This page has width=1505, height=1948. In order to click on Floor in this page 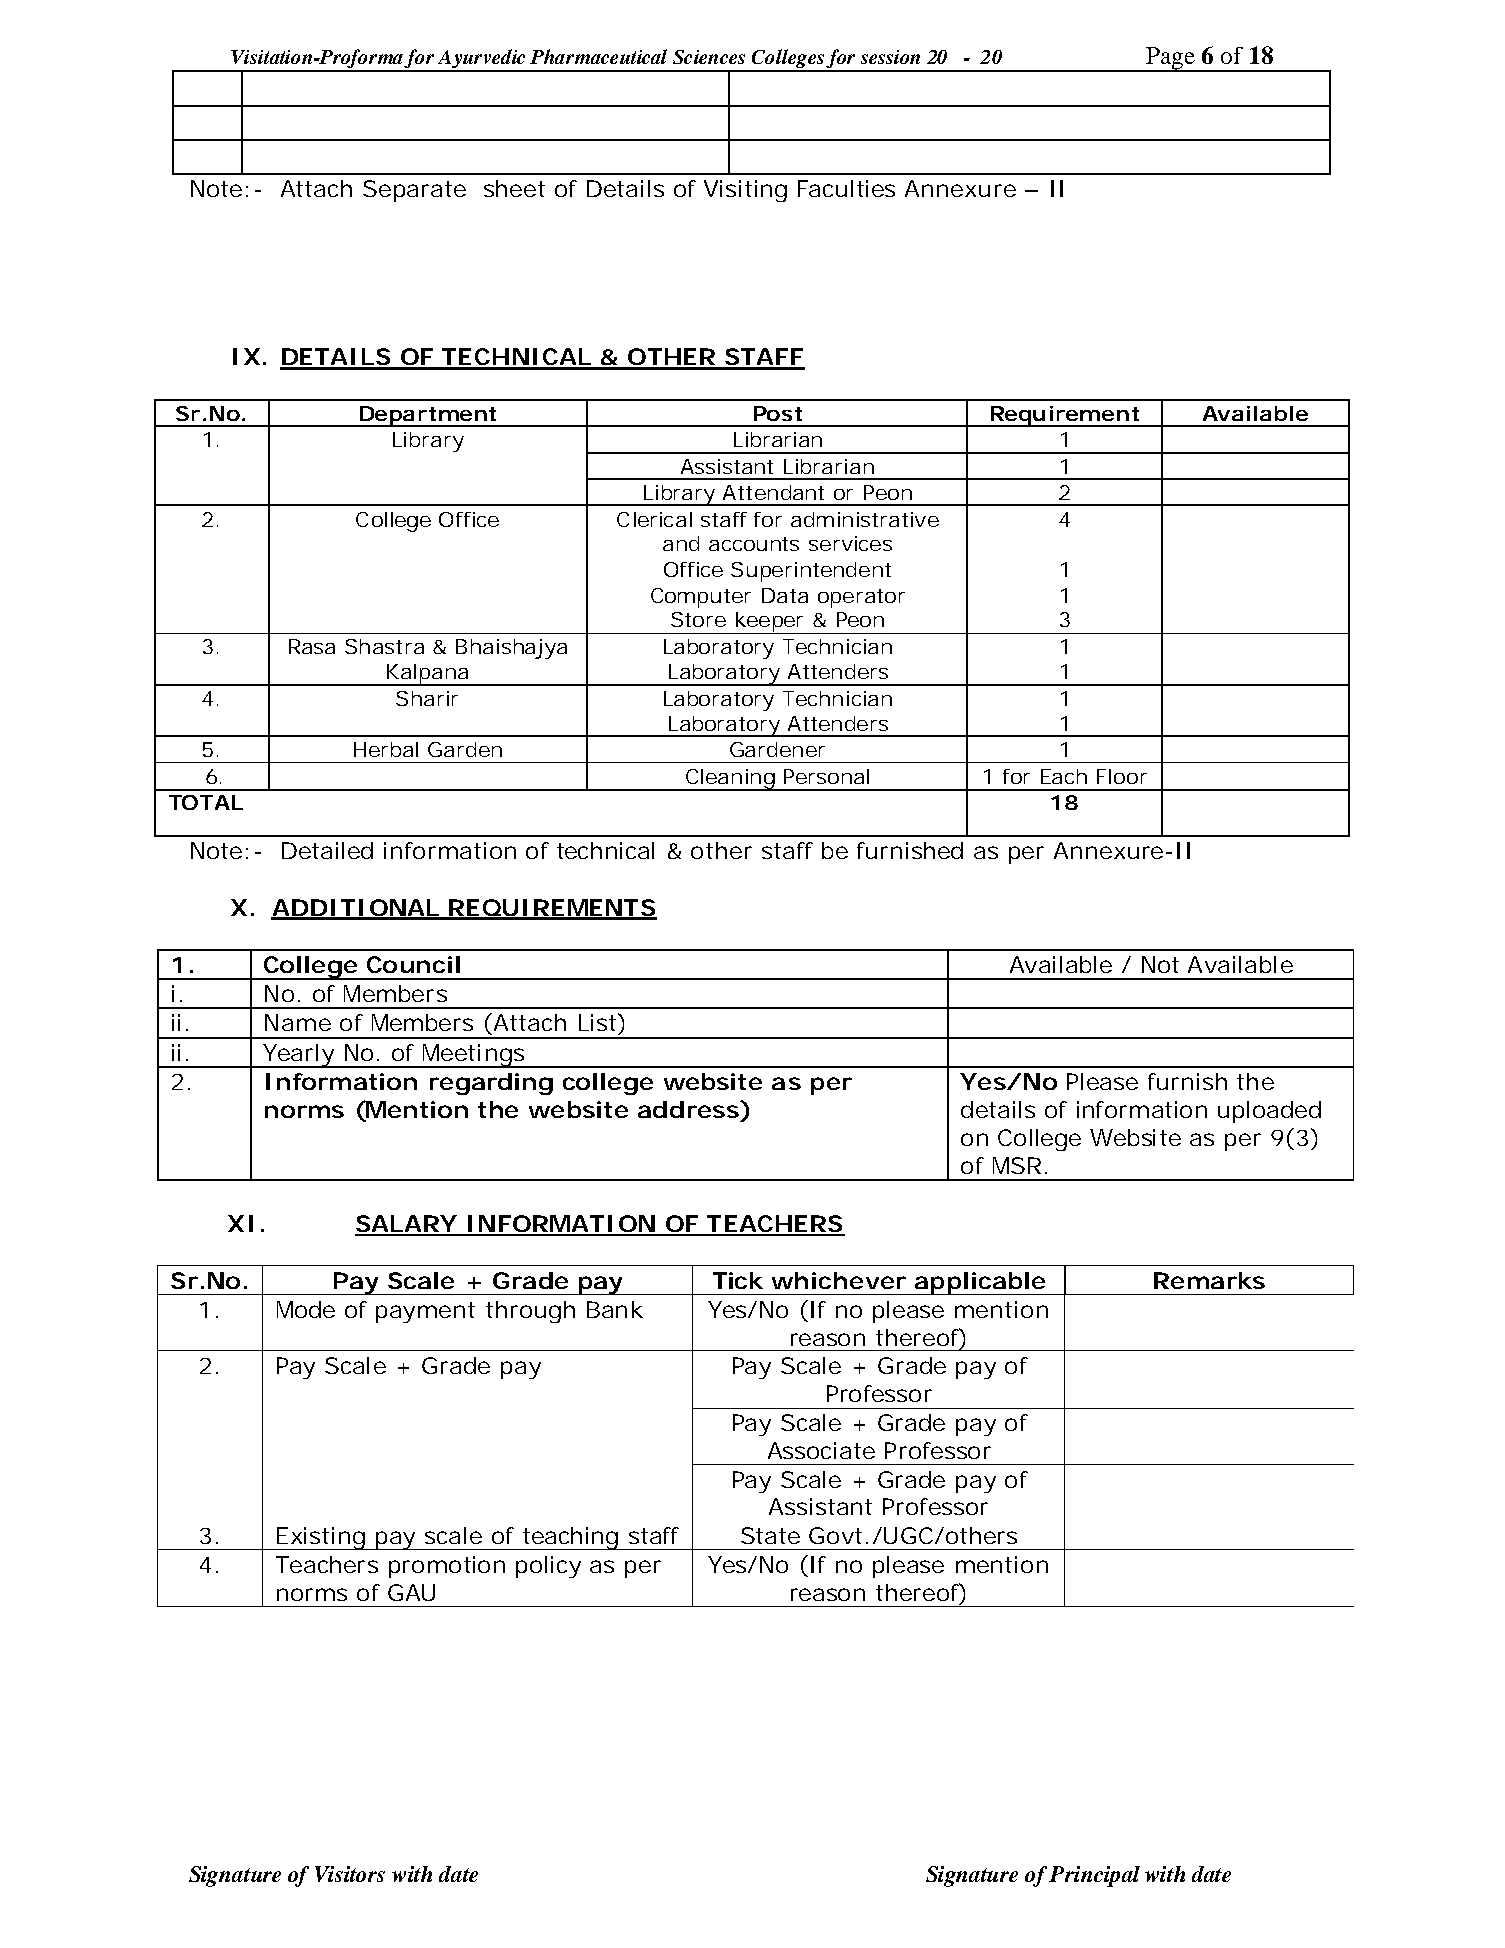, I will do `click(1122, 776)`.
